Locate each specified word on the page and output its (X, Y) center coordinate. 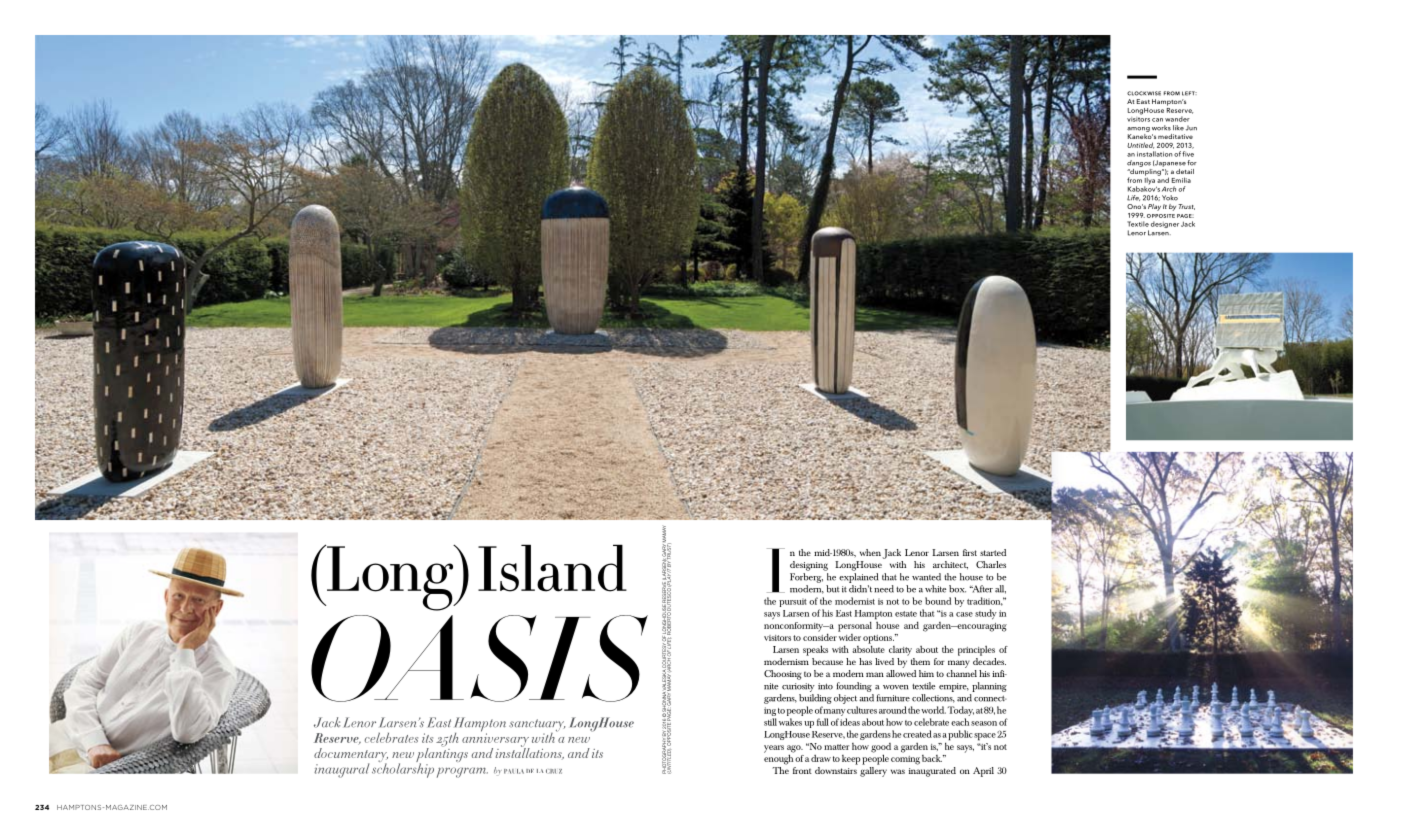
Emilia (1181, 180)
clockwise (1144, 93)
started (993, 552)
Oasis (479, 658)
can (1157, 120)
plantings (442, 755)
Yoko (1170, 198)
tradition (985, 601)
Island (552, 568)
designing (809, 566)
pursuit (793, 602)
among (1138, 129)
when (870, 552)
